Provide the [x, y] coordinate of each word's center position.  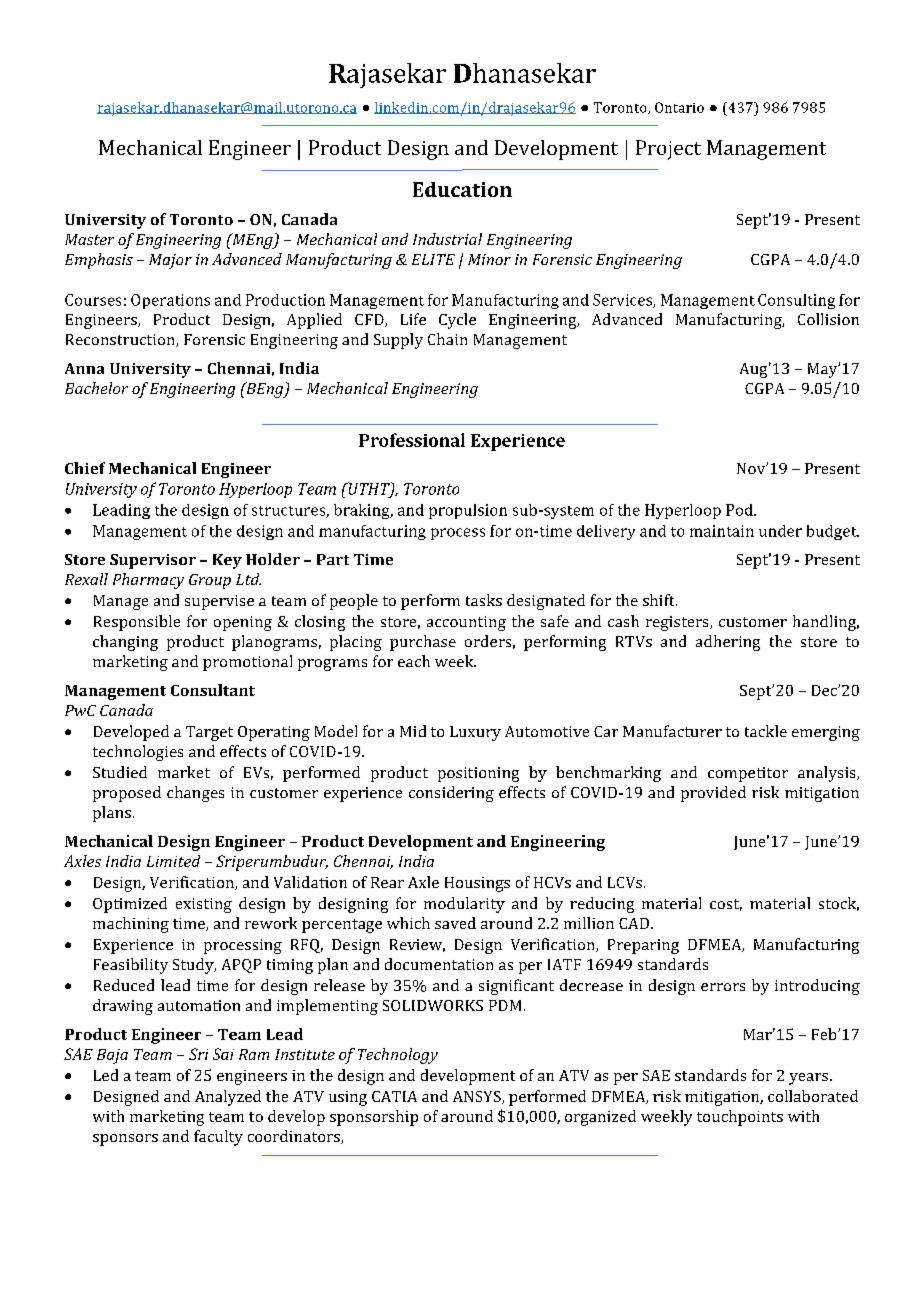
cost [726, 905]
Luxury [475, 733]
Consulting [796, 301]
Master [89, 239]
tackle [766, 731]
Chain [447, 339]
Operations [170, 301]
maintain [722, 531]
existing [204, 905]
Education [462, 189]
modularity [464, 905]
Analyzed [228, 1098]
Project [668, 150]
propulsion [468, 511]
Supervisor [153, 561]
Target [209, 733]
